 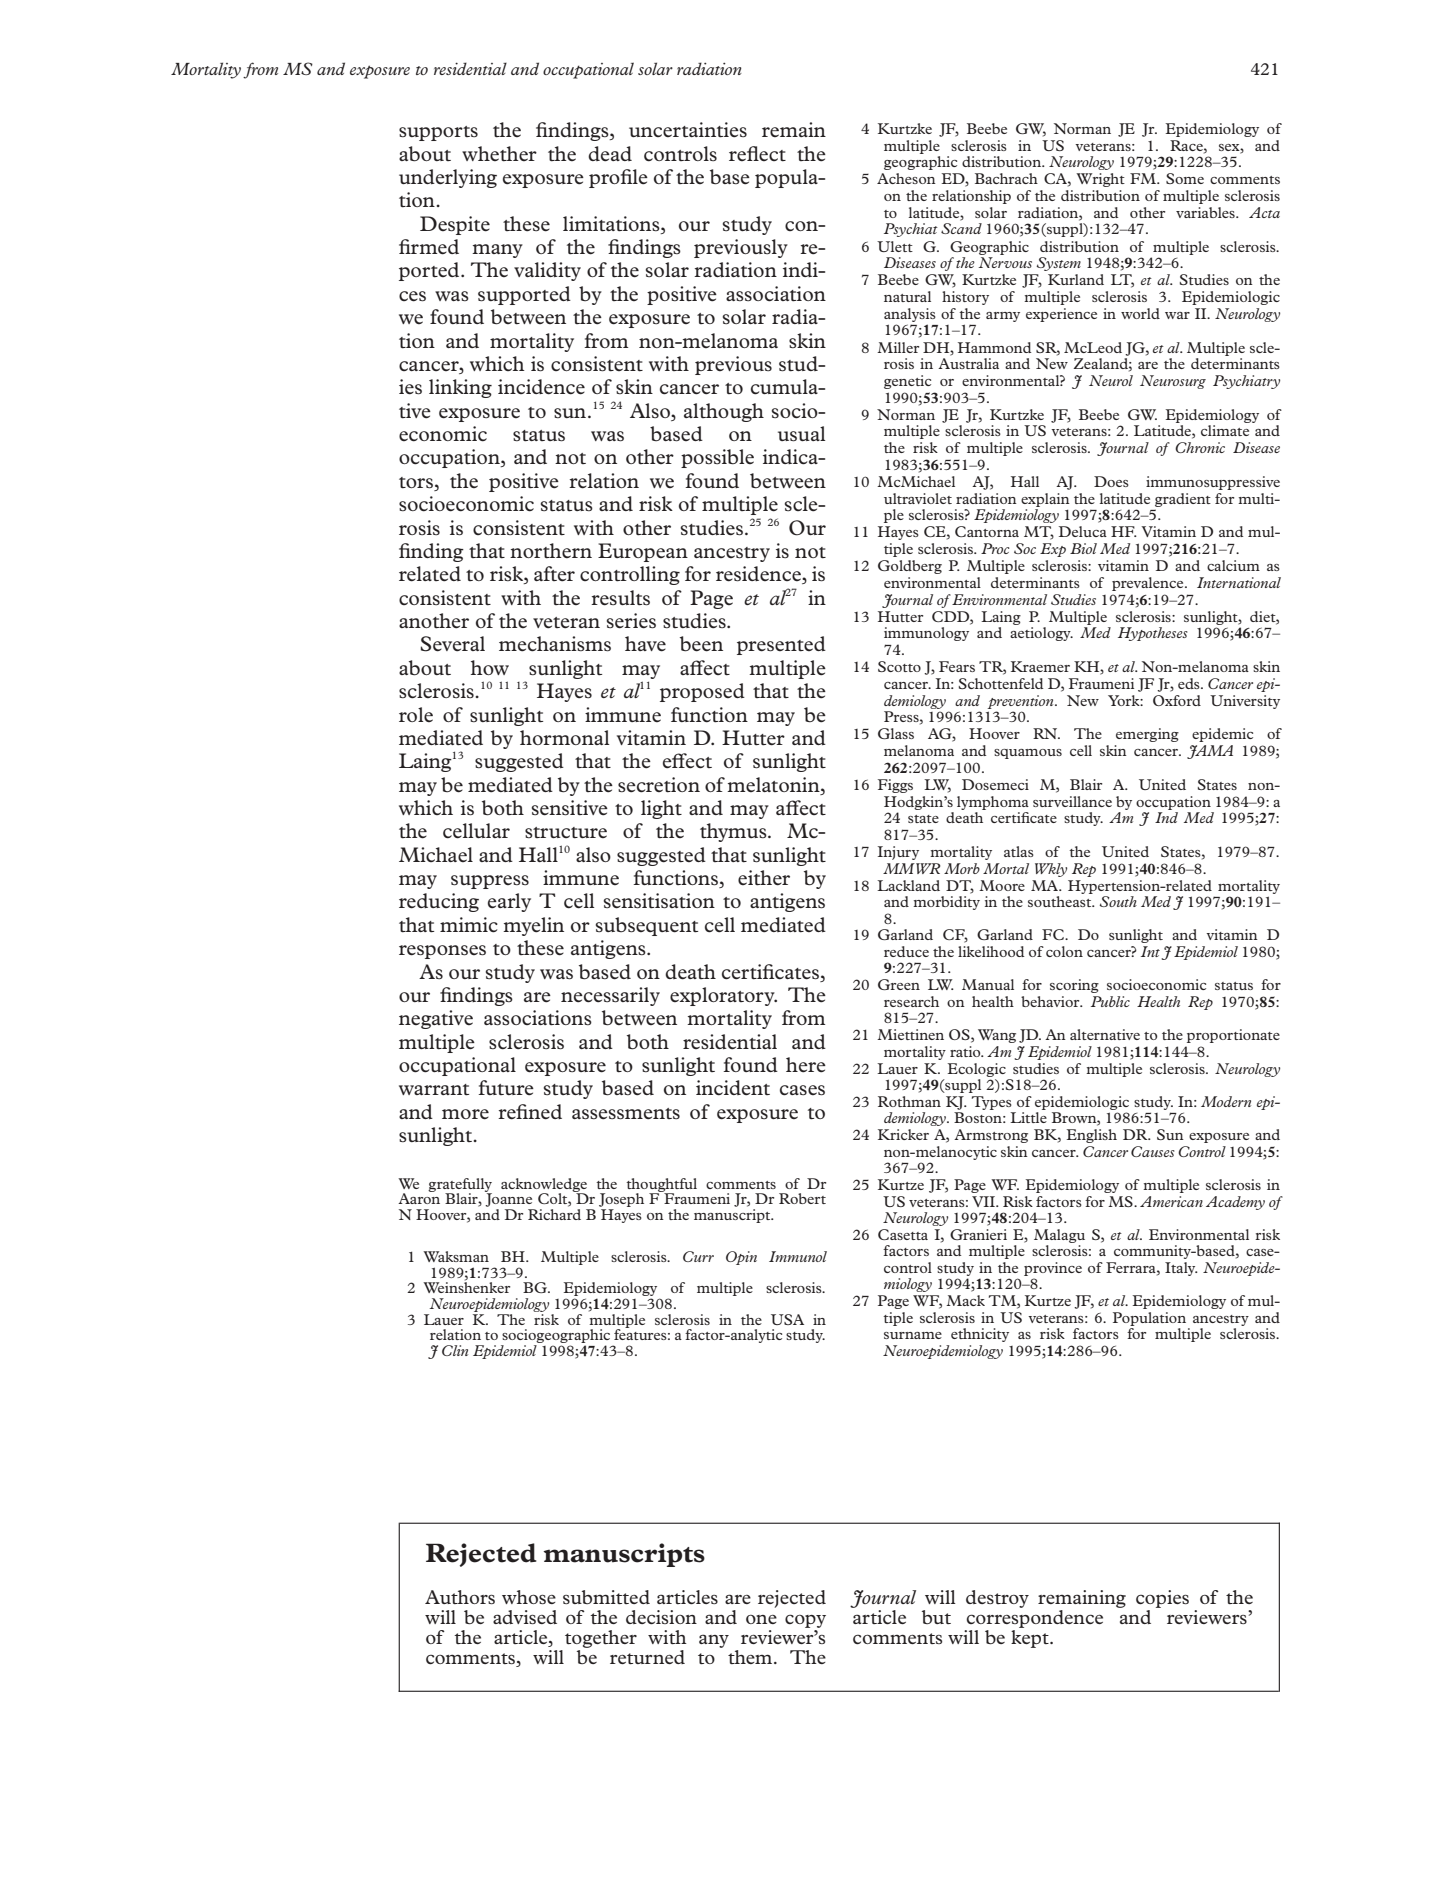 I want to click on copy, so click(x=805, y=1621).
